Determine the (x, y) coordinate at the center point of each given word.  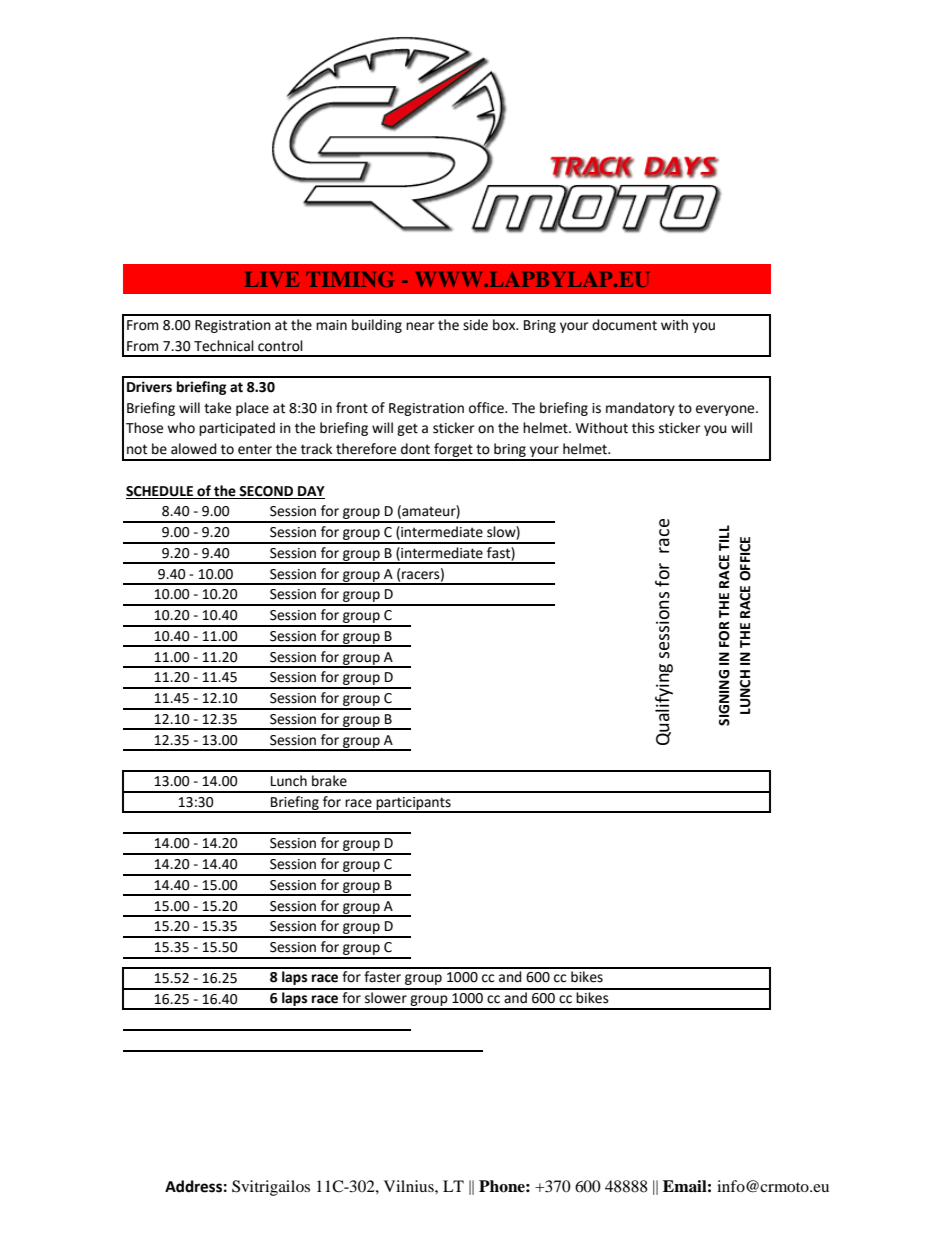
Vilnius (410, 1186)
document (624, 325)
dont (415, 449)
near (420, 326)
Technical (224, 346)
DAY (311, 491)
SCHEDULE (159, 491)
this (643, 428)
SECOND (266, 491)
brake (329, 781)
